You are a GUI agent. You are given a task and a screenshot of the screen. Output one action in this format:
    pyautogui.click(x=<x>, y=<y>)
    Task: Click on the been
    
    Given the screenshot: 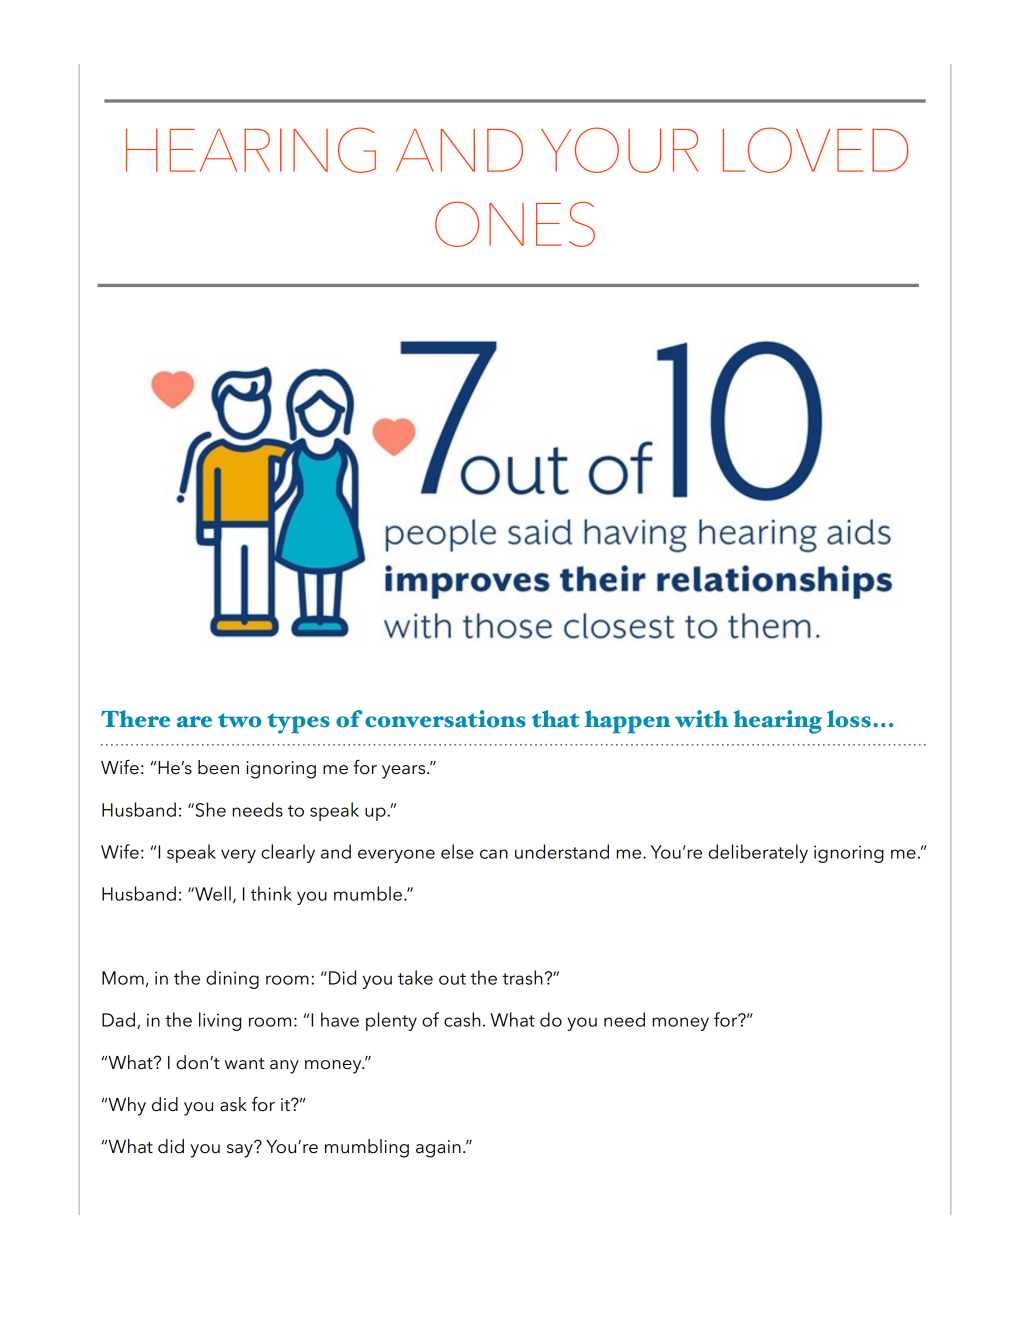 What is the action you would take?
    pyautogui.click(x=218, y=767)
